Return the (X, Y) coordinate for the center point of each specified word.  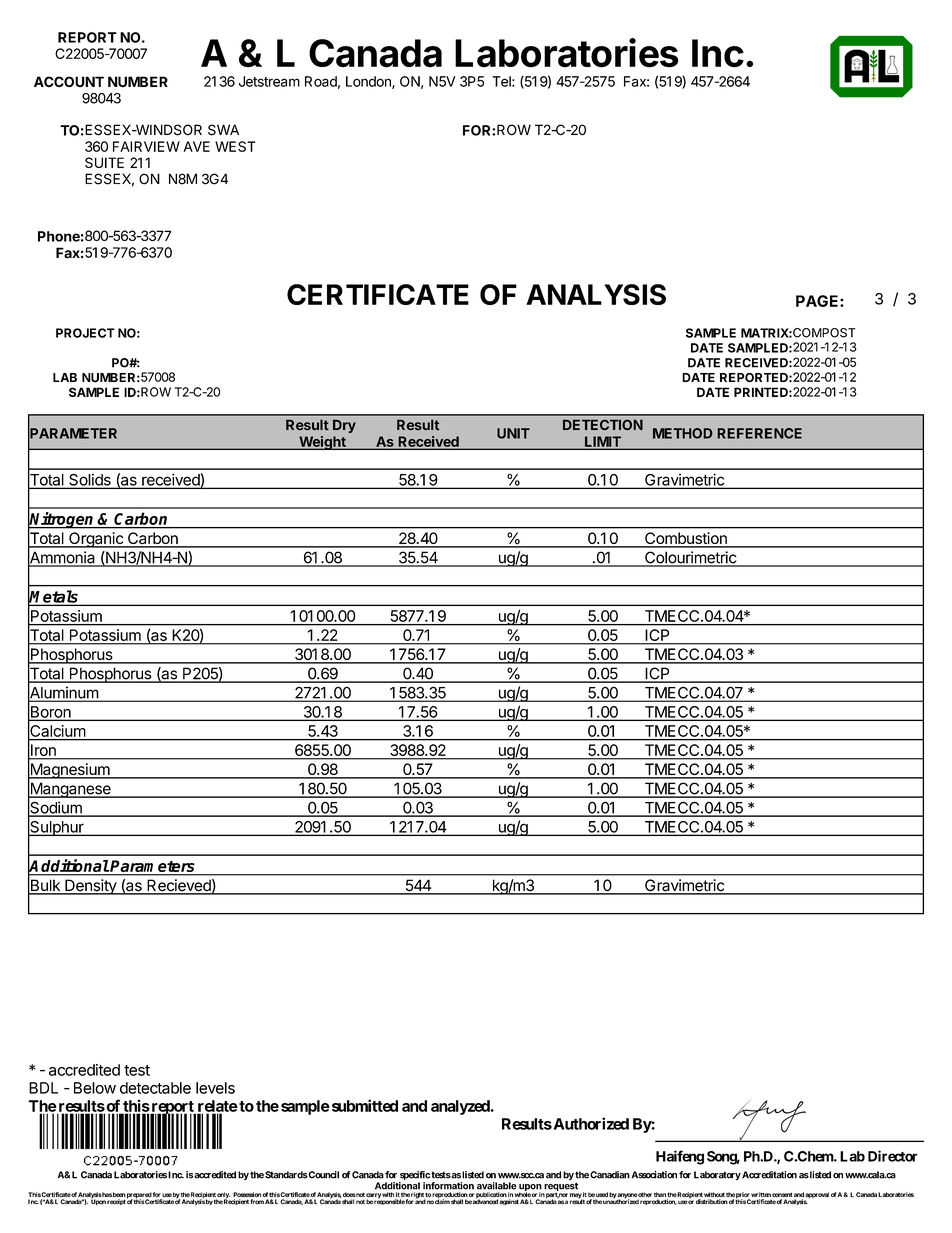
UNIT (513, 433)
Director (893, 1156)
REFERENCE (759, 433)
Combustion (686, 539)
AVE (197, 146)
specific (414, 1177)
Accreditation (768, 1175)
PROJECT (85, 333)
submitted (363, 1105)
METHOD (683, 433)
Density (90, 887)
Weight (322, 443)
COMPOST (824, 333)
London (369, 82)
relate (216, 1107)
